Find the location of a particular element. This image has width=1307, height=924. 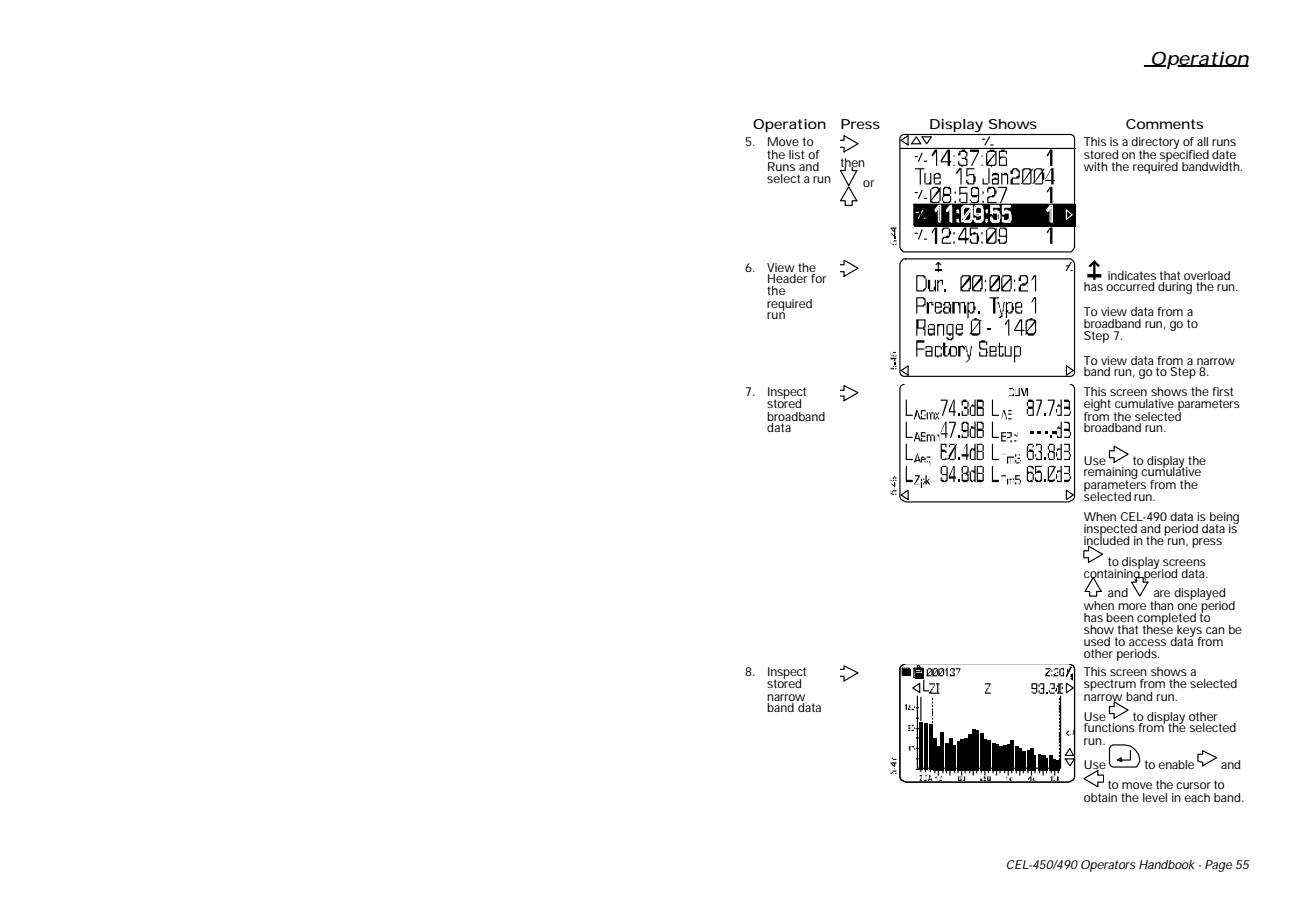

first is located at coordinates (1222, 391).
